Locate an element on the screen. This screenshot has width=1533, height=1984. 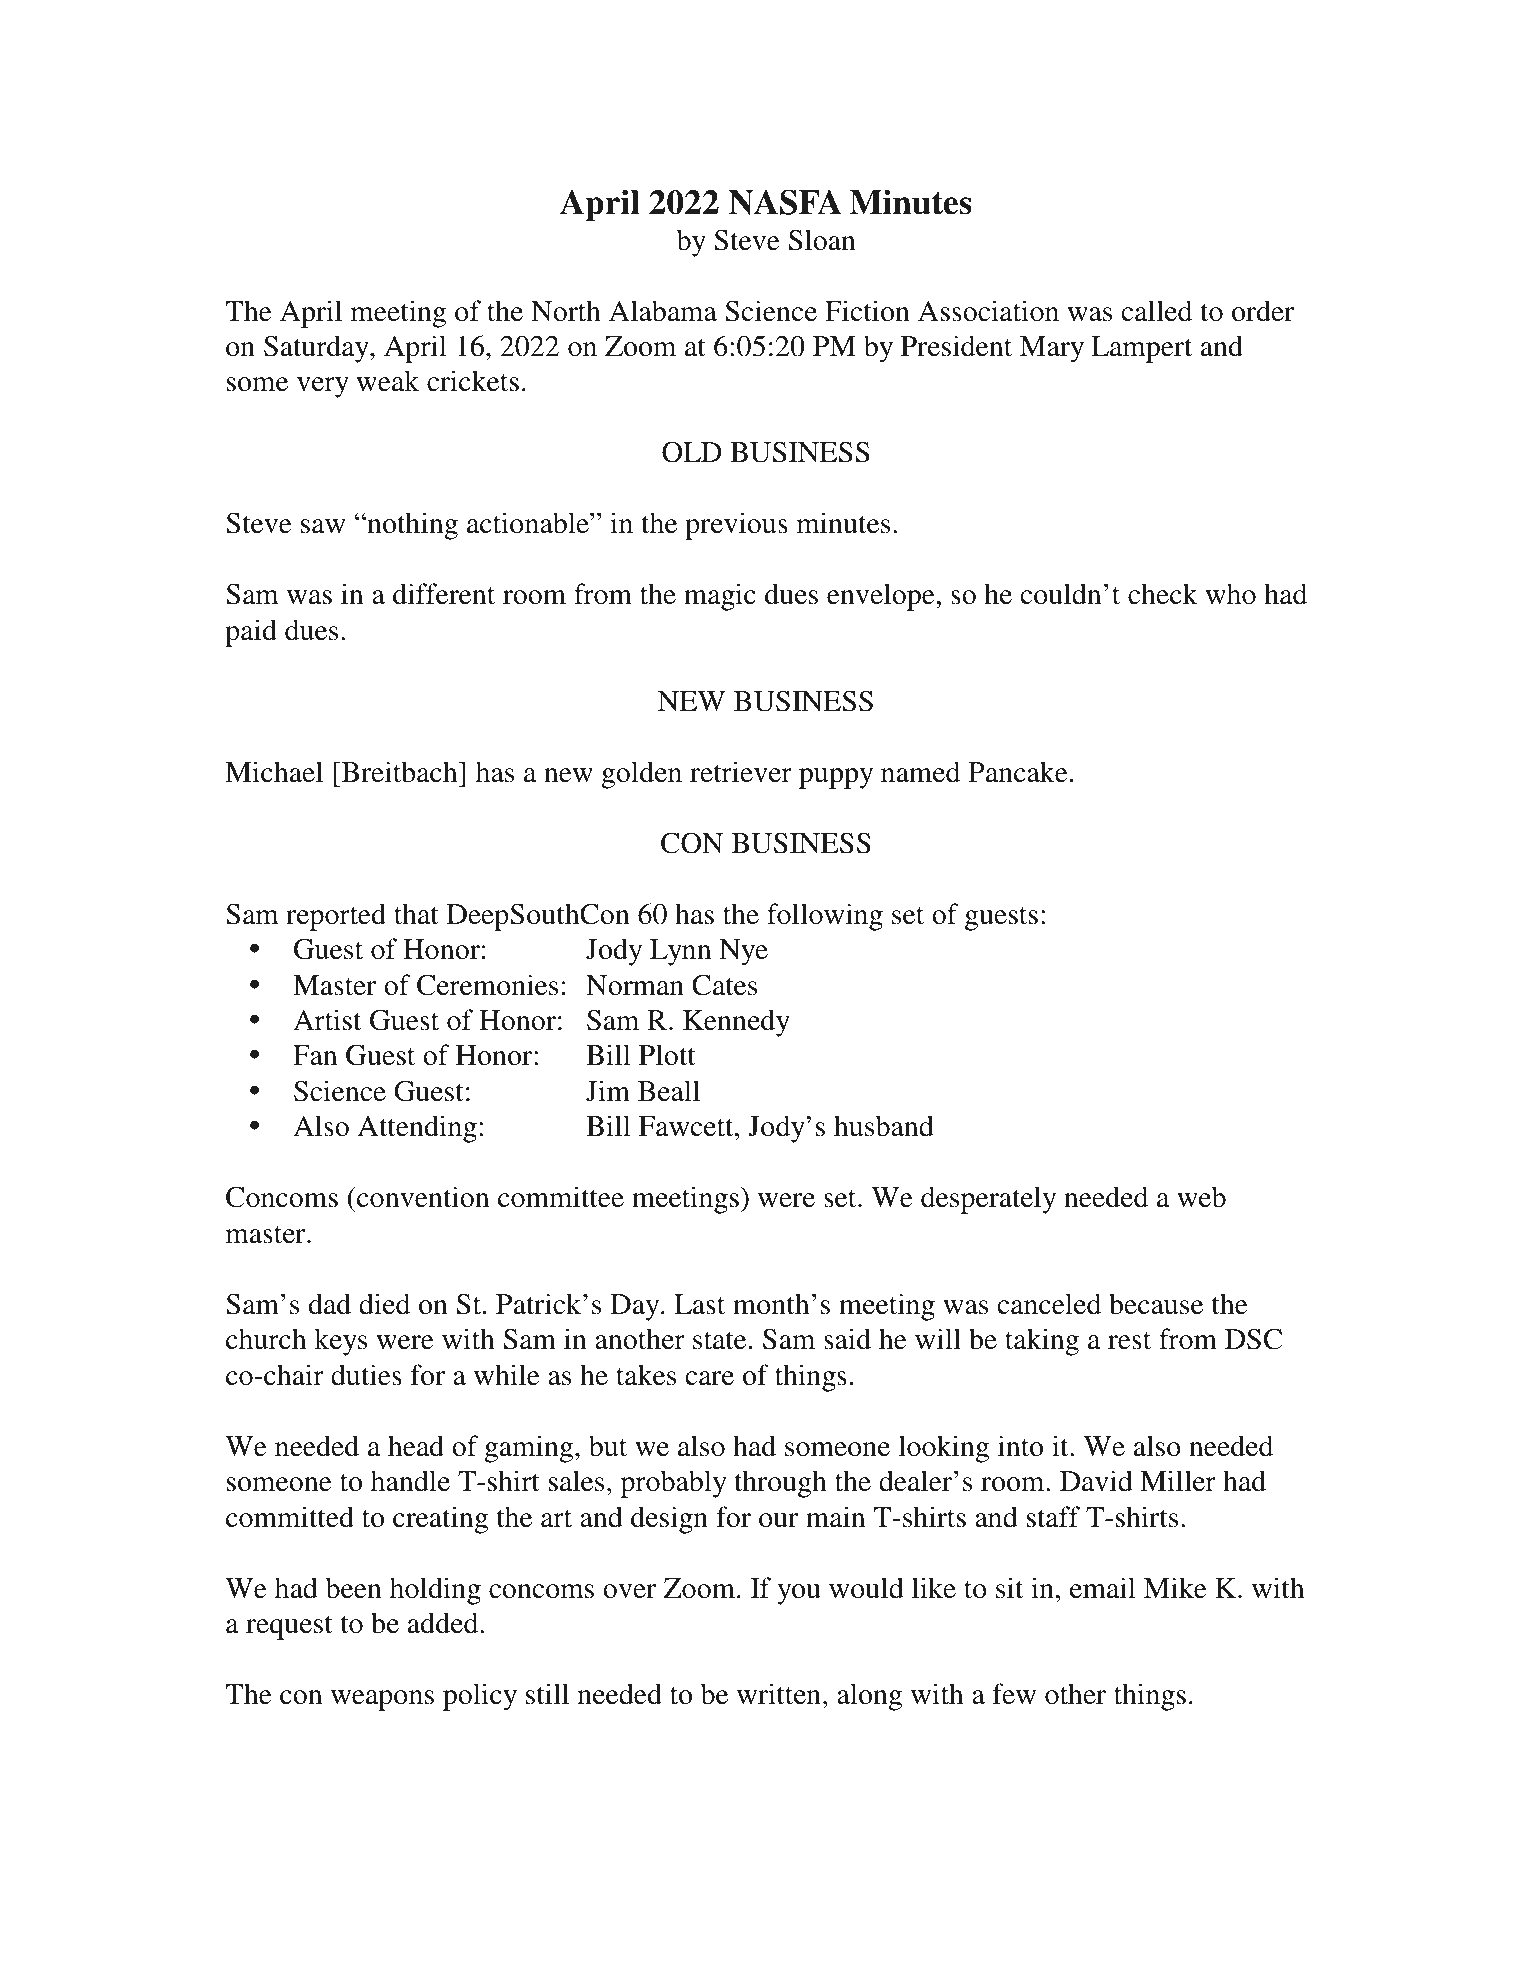
called is located at coordinates (1156, 311).
